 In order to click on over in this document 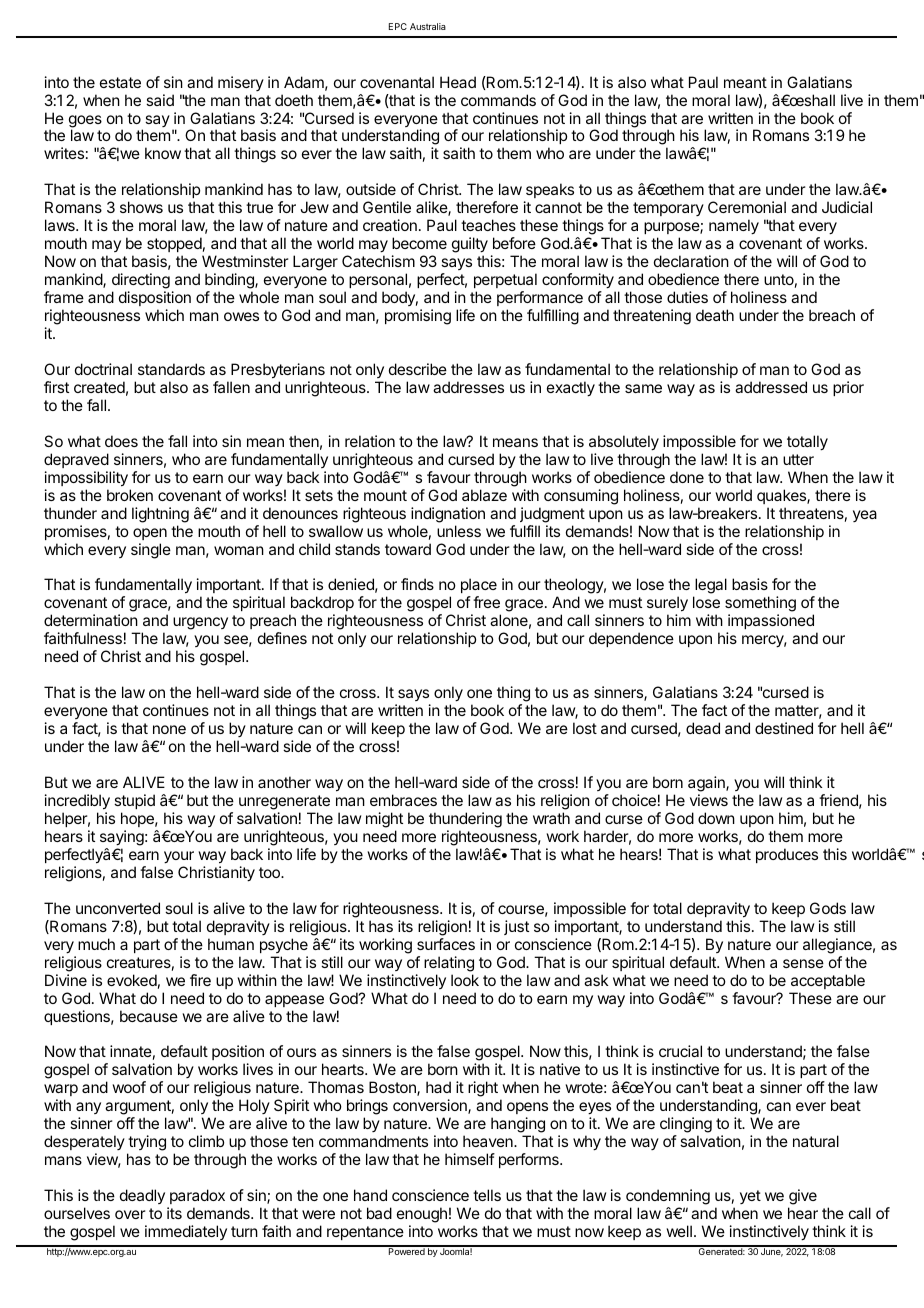, I will do `click(130, 1214)`.
